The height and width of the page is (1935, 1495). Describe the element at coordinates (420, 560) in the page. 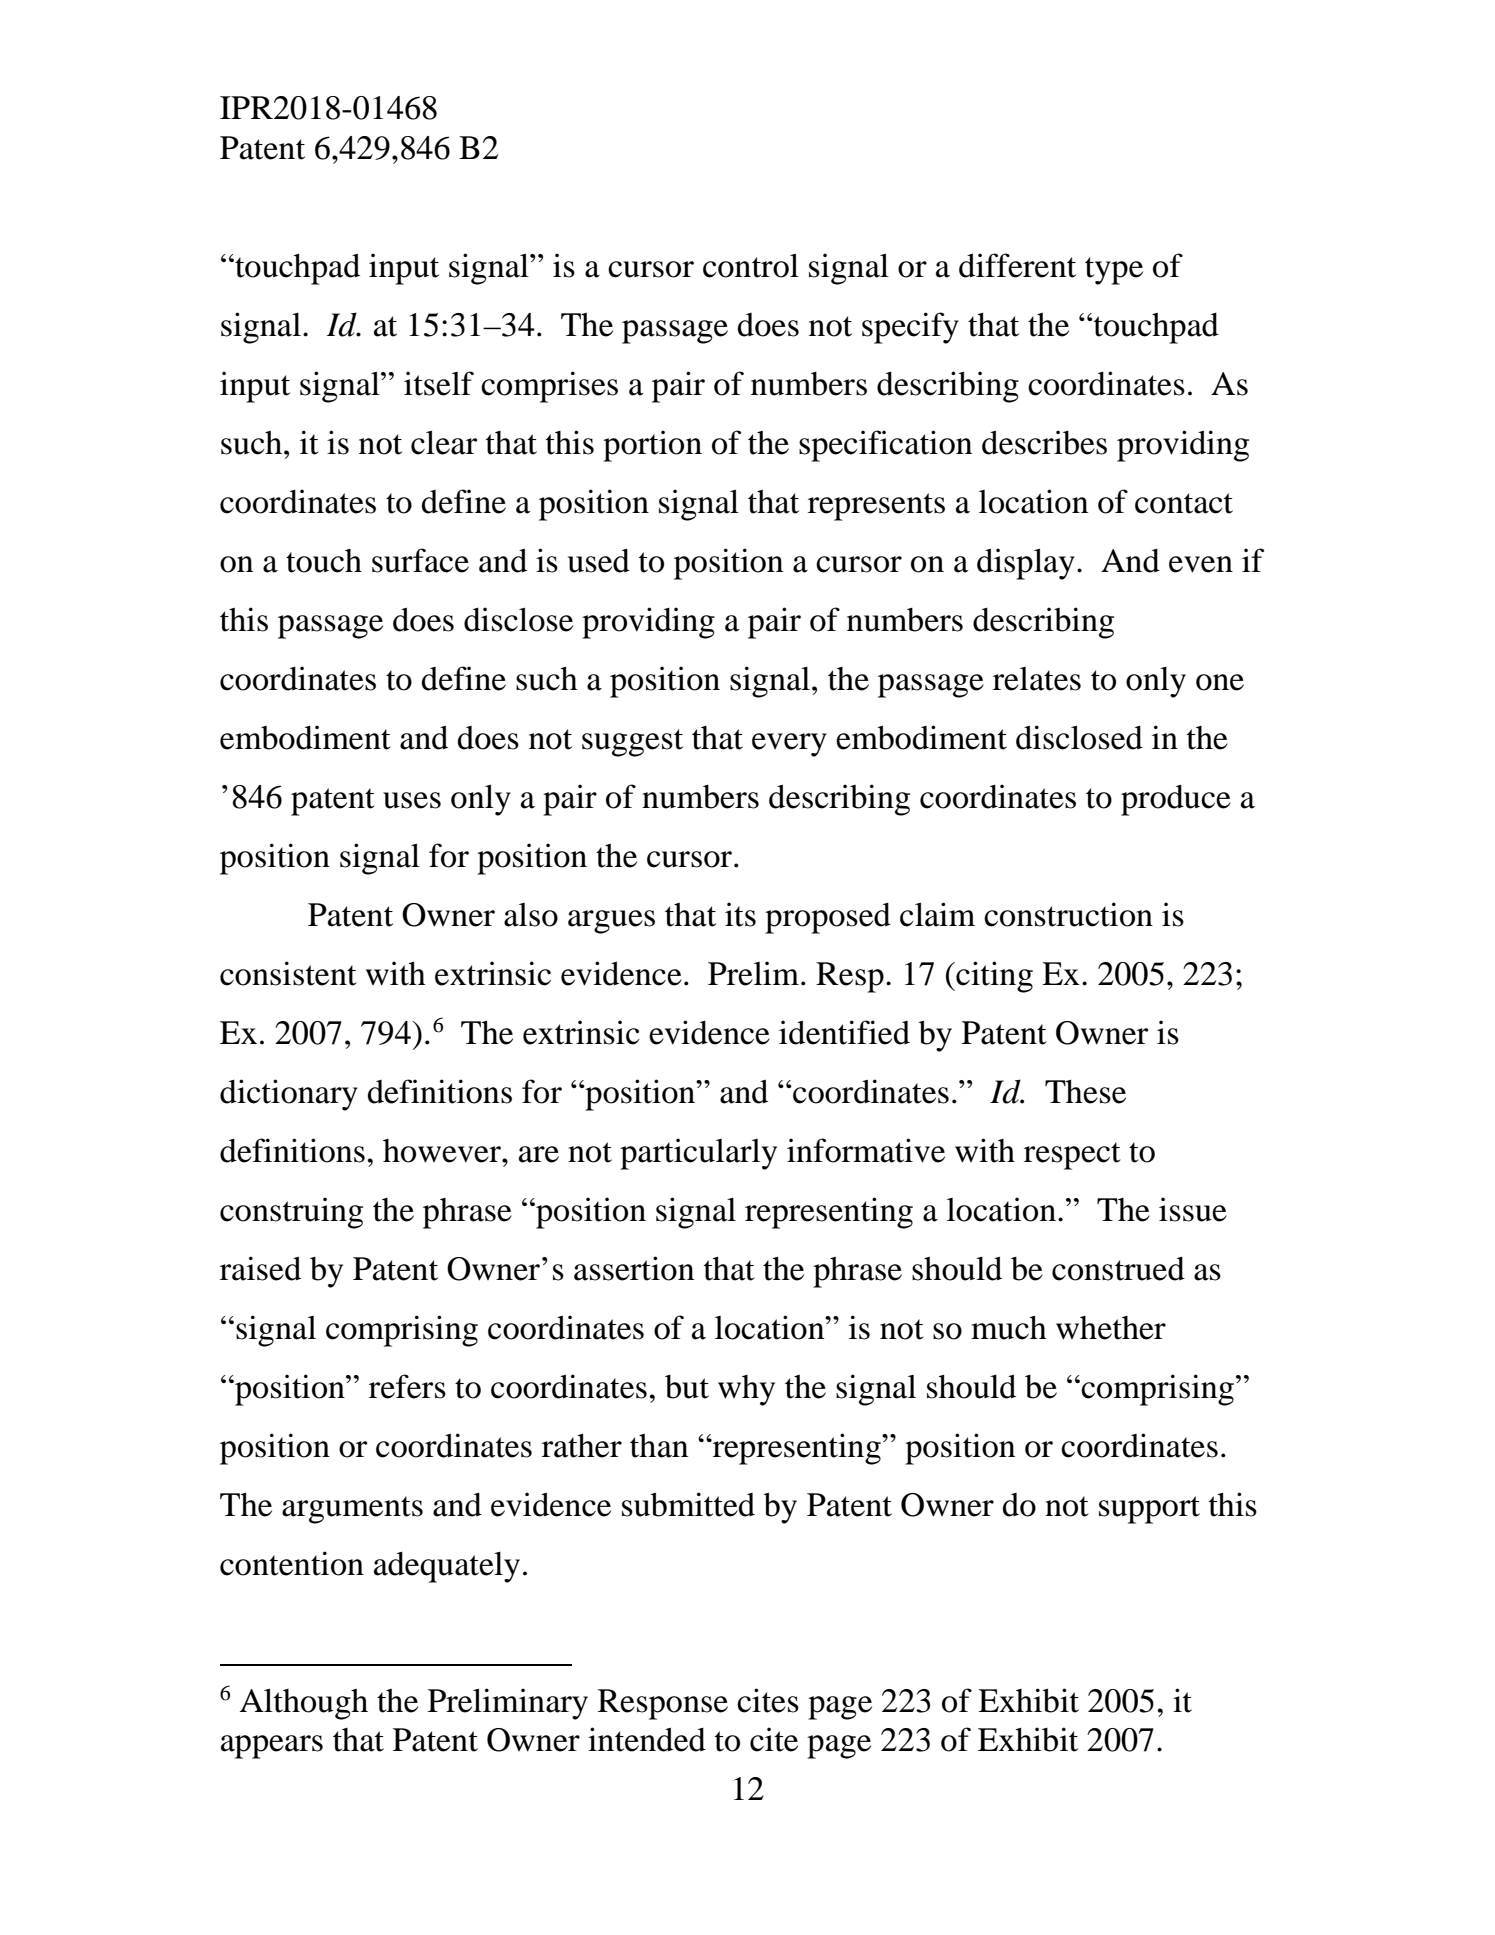

I see `surface` at that location.
